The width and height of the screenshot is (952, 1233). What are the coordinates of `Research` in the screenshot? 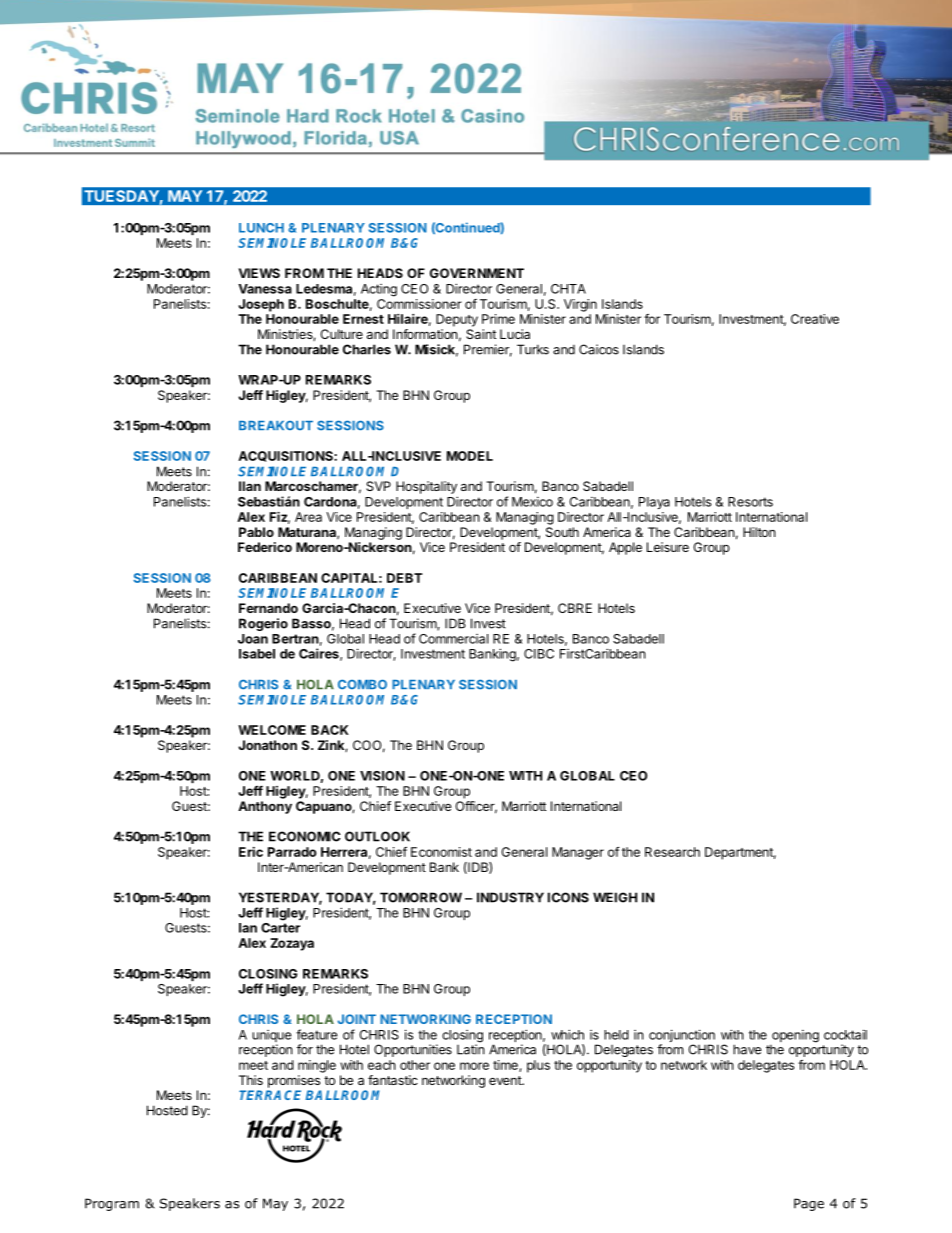 It's located at (672, 852).
